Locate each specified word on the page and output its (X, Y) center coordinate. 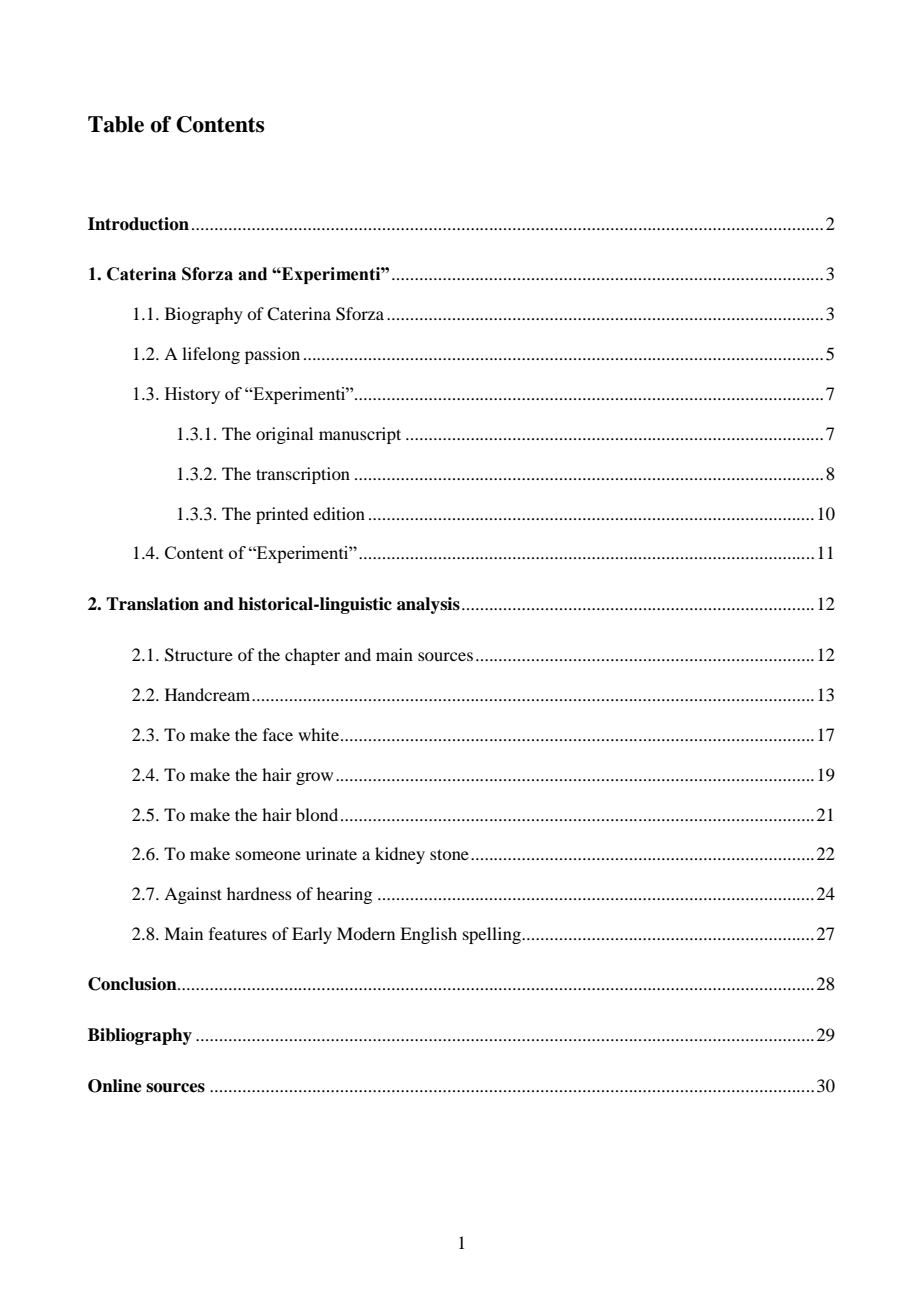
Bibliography (140, 1036)
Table (116, 124)
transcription (303, 475)
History (192, 395)
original (284, 435)
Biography (204, 315)
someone (268, 855)
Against (193, 895)
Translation (152, 604)
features (238, 933)
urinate (331, 853)
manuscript (360, 435)
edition (339, 513)
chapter (312, 656)
